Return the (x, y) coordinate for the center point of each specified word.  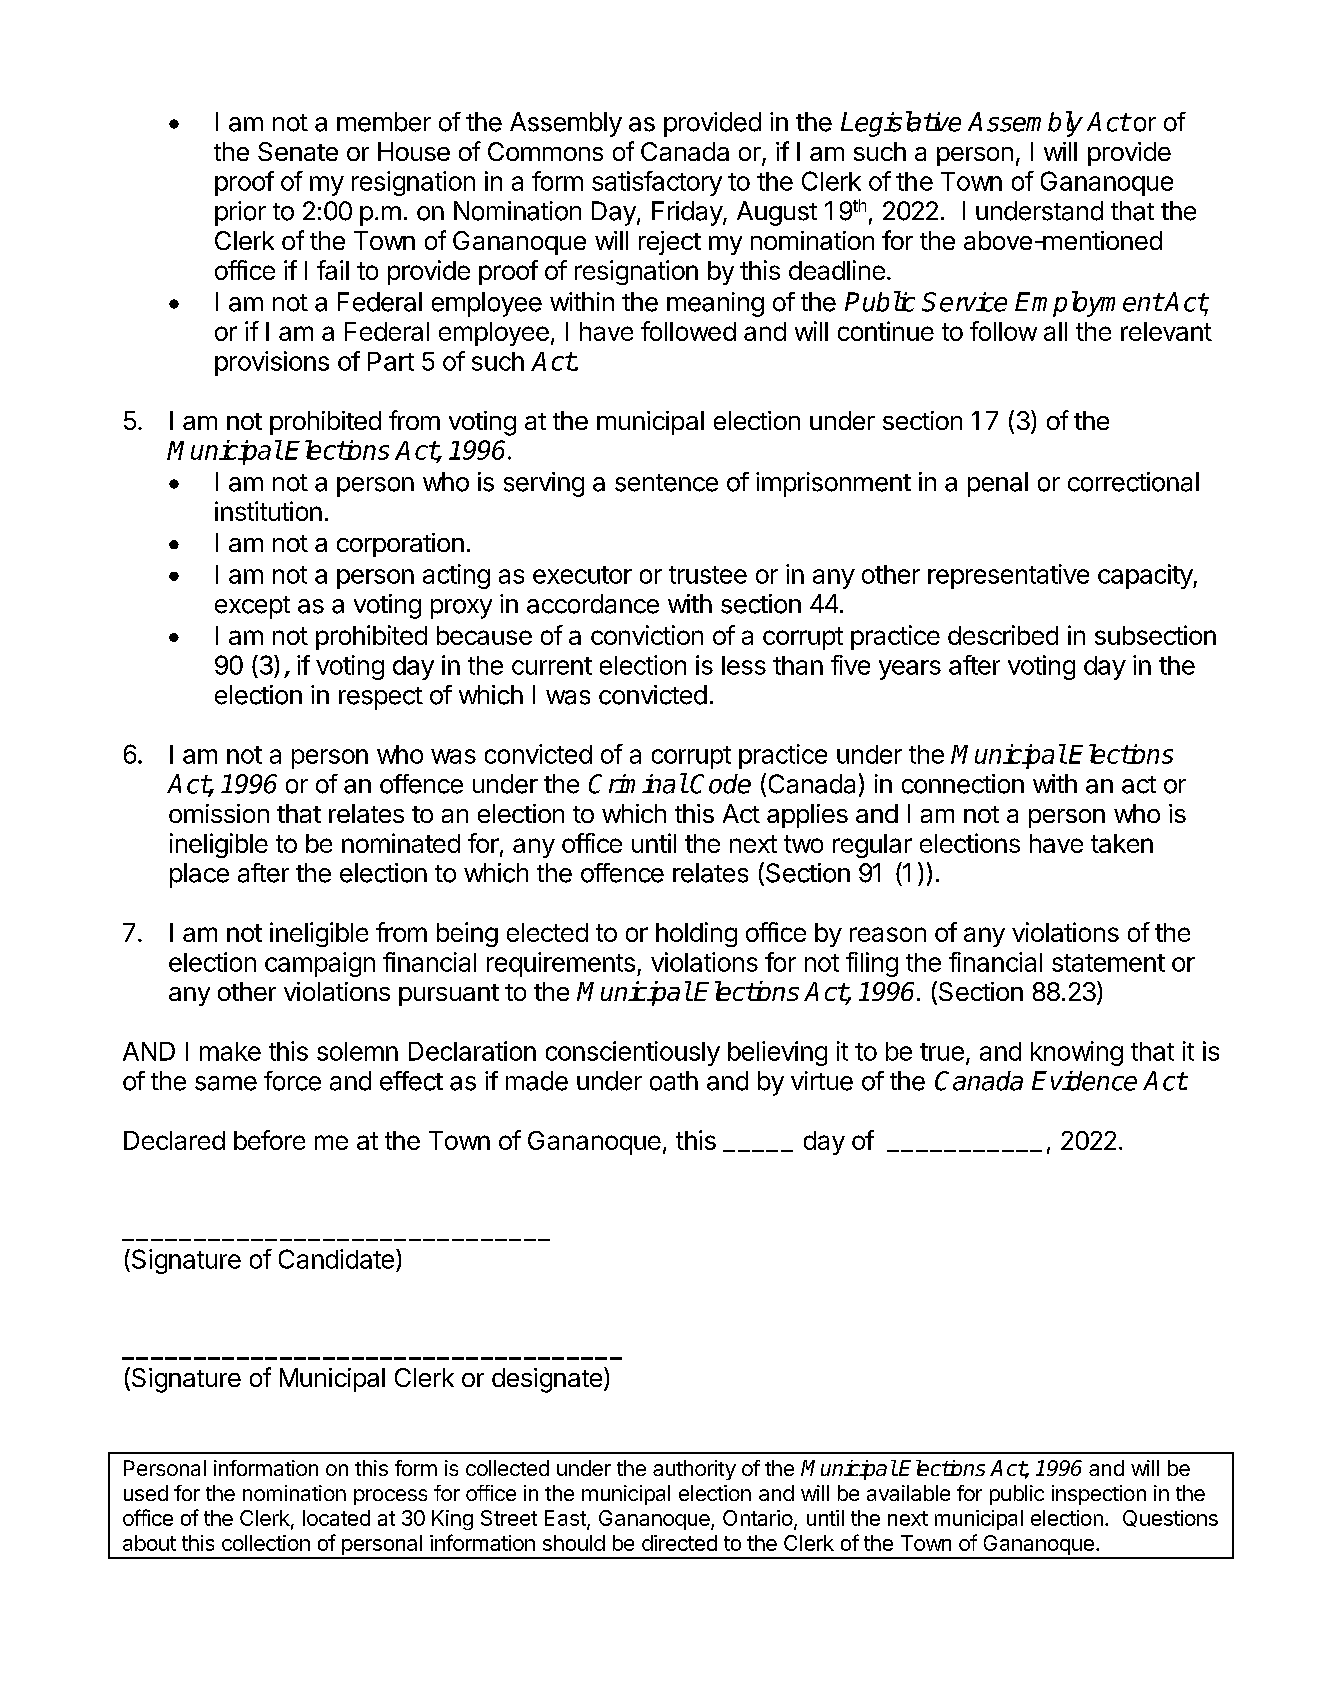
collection (266, 1543)
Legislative (901, 124)
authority (694, 1470)
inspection (1099, 1495)
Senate (298, 151)
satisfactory (657, 183)
